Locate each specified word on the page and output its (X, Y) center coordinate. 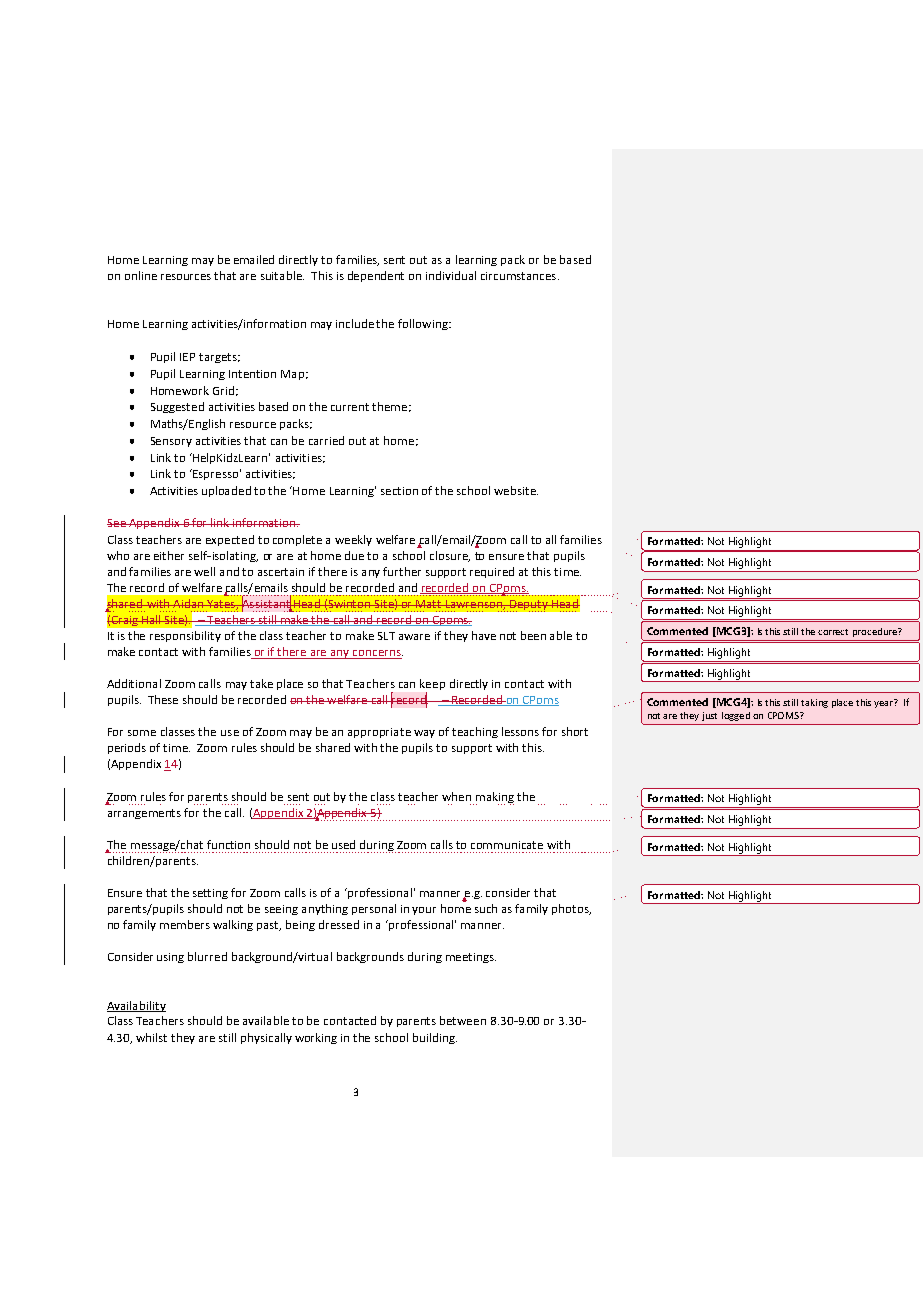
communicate (507, 845)
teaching (475, 732)
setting (210, 894)
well (204, 571)
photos (571, 909)
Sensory (171, 442)
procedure (876, 632)
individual (451, 275)
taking (814, 703)
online (141, 275)
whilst (151, 1037)
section (399, 491)
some (142, 733)
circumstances (520, 276)
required (492, 572)
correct (833, 632)
